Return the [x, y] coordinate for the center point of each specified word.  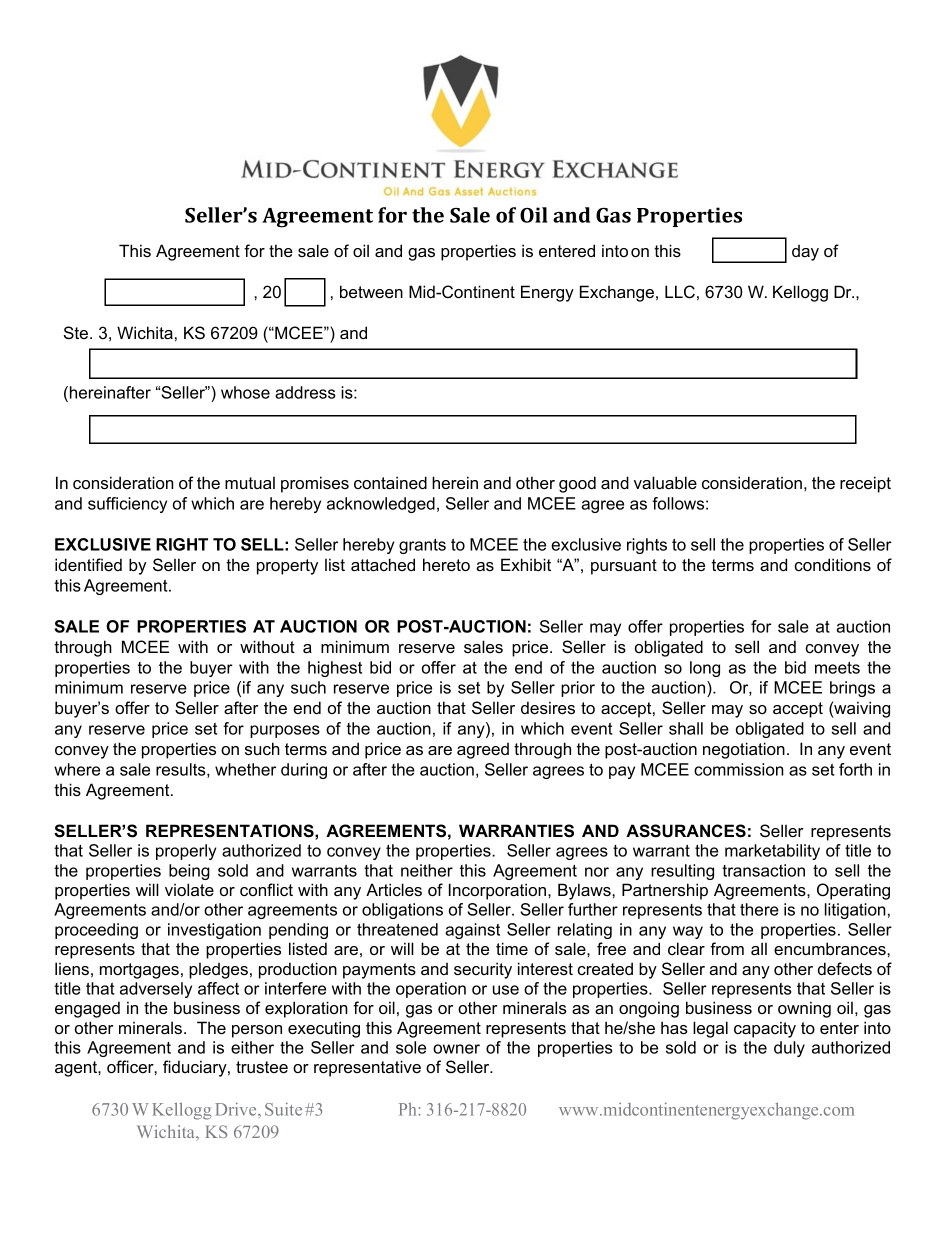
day [805, 253]
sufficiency [127, 505]
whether [245, 769]
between [371, 291]
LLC [680, 292]
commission [739, 769]
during [304, 771]
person [257, 1031]
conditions [833, 564]
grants [422, 546]
